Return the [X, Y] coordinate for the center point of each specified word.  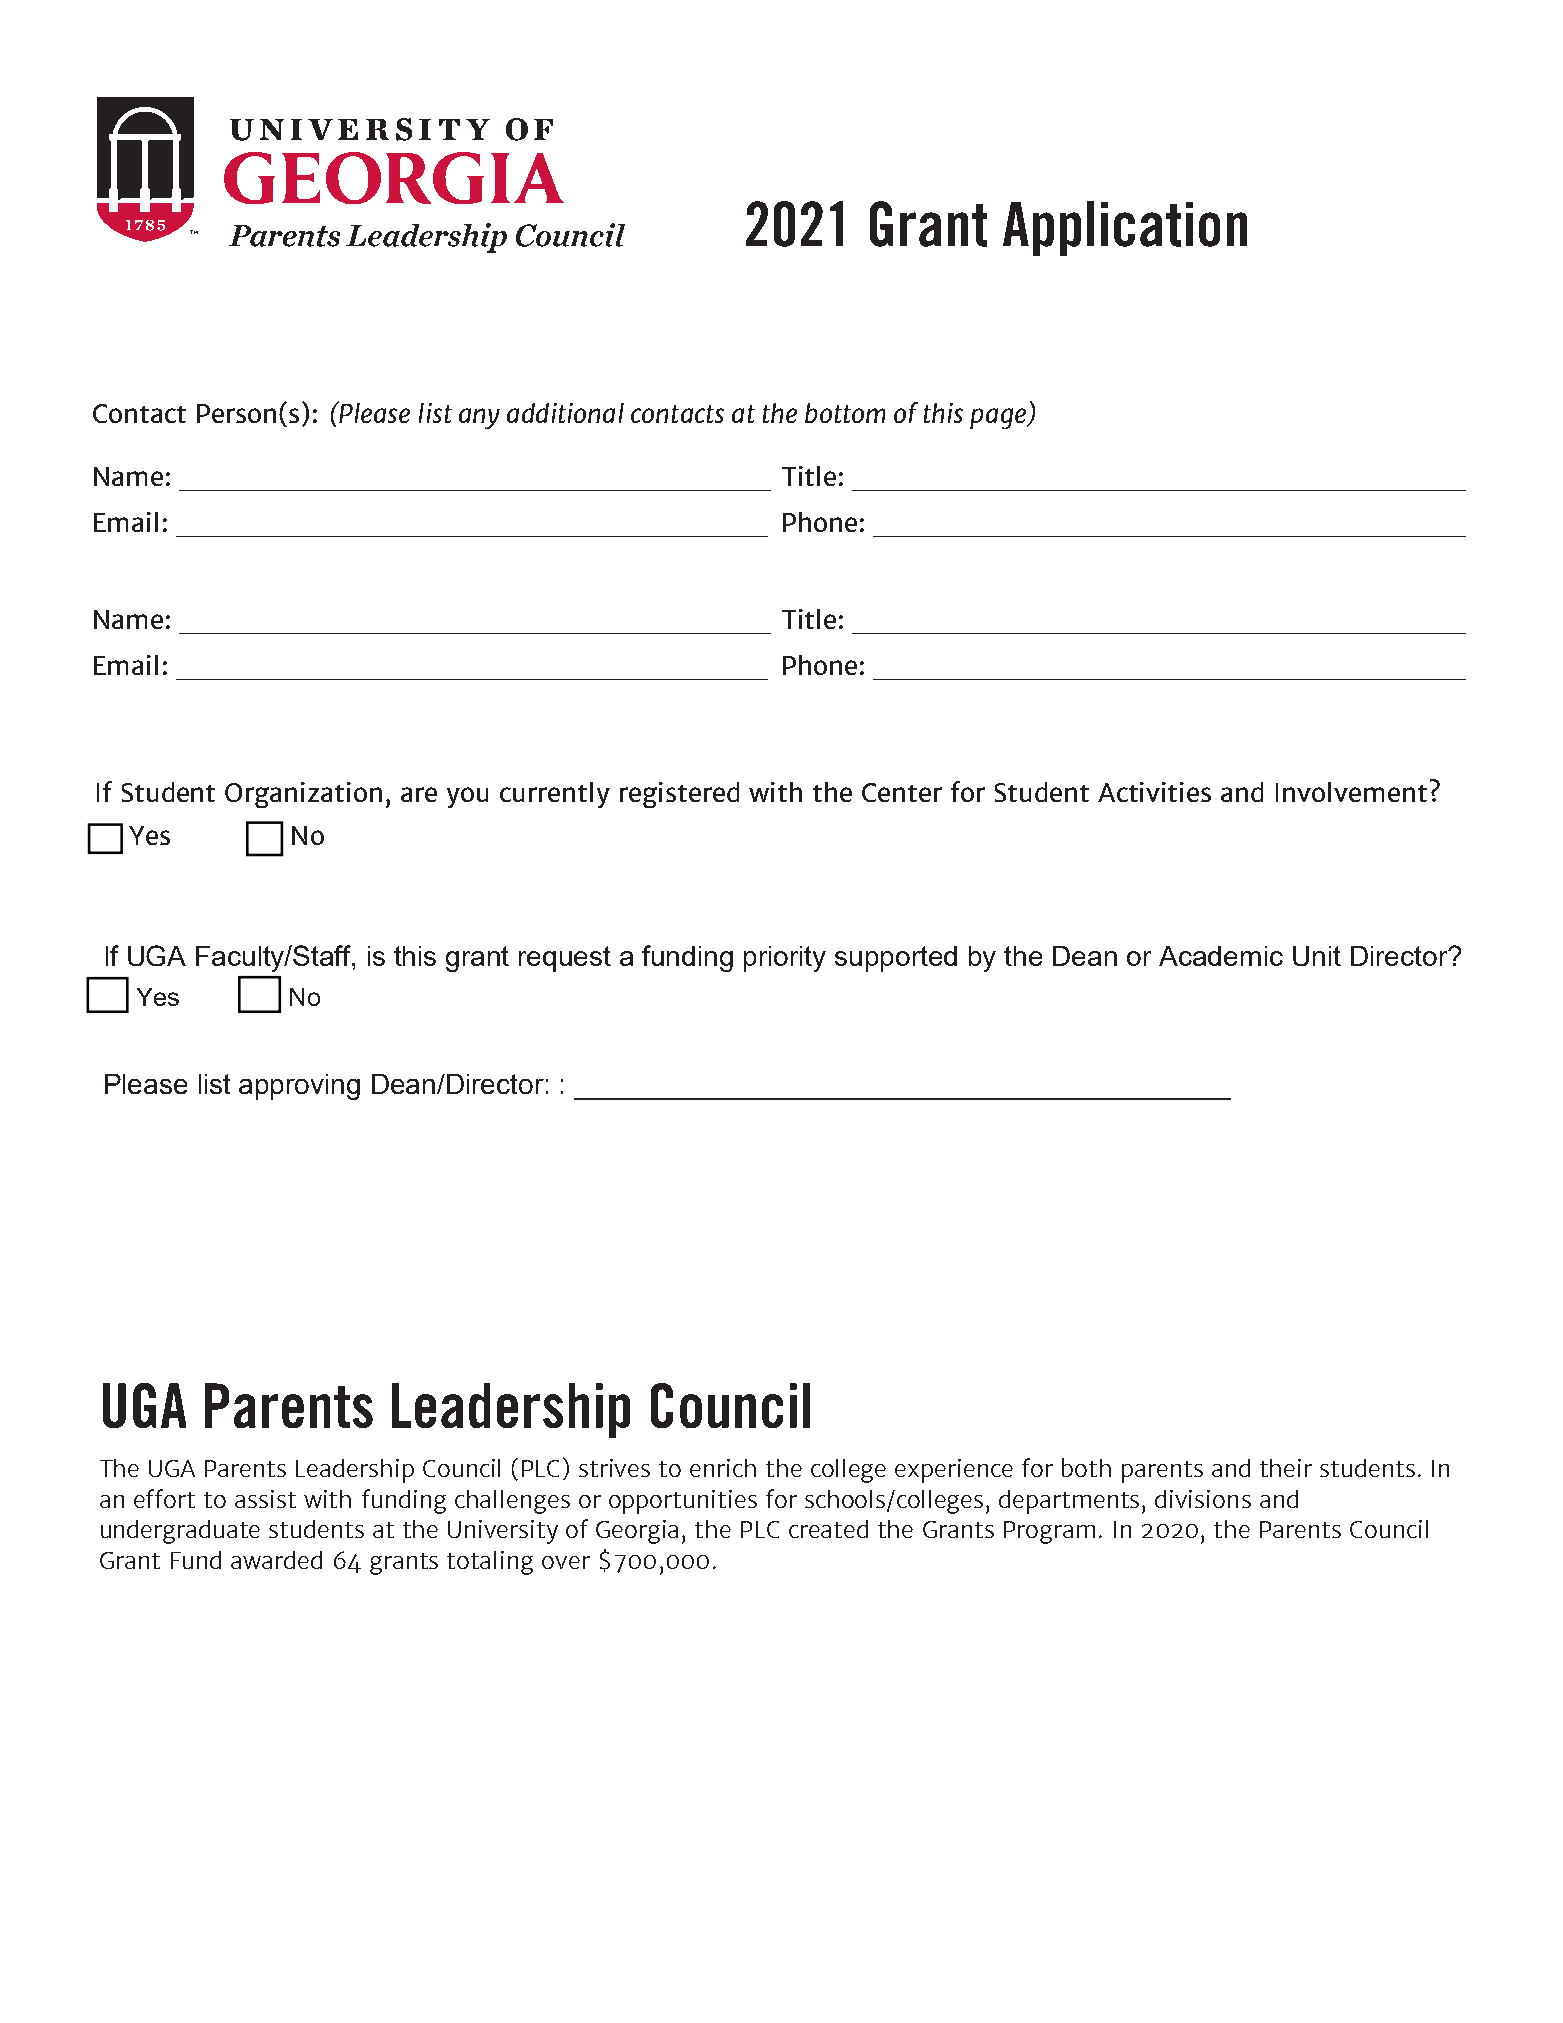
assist [265, 1499]
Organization [303, 795]
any [479, 418]
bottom [845, 413]
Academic [1221, 956]
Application [1125, 228]
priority [785, 959]
